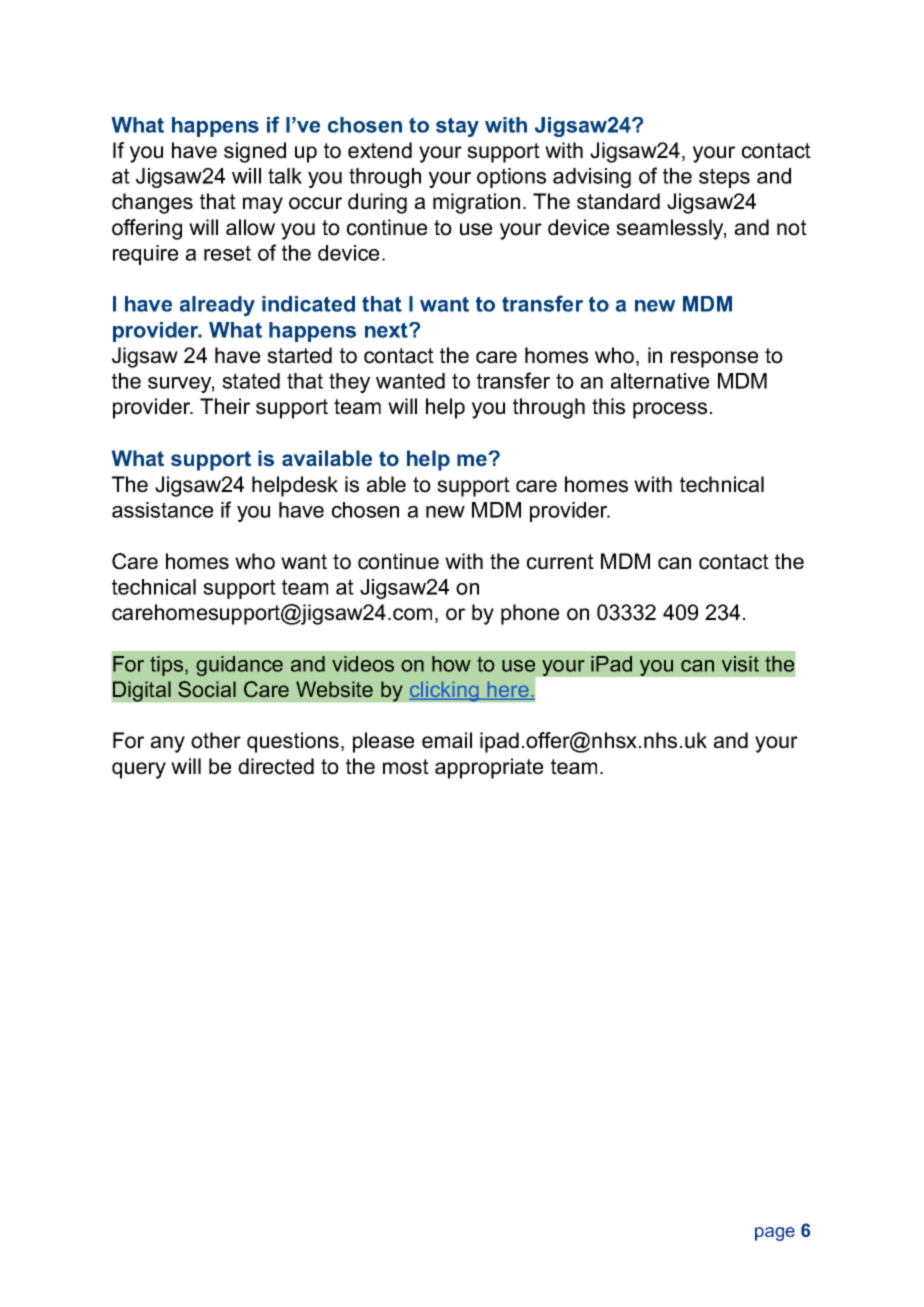 The image size is (924, 1307). Describe the element at coordinates (775, 1234) in the screenshot. I see `page` at that location.
